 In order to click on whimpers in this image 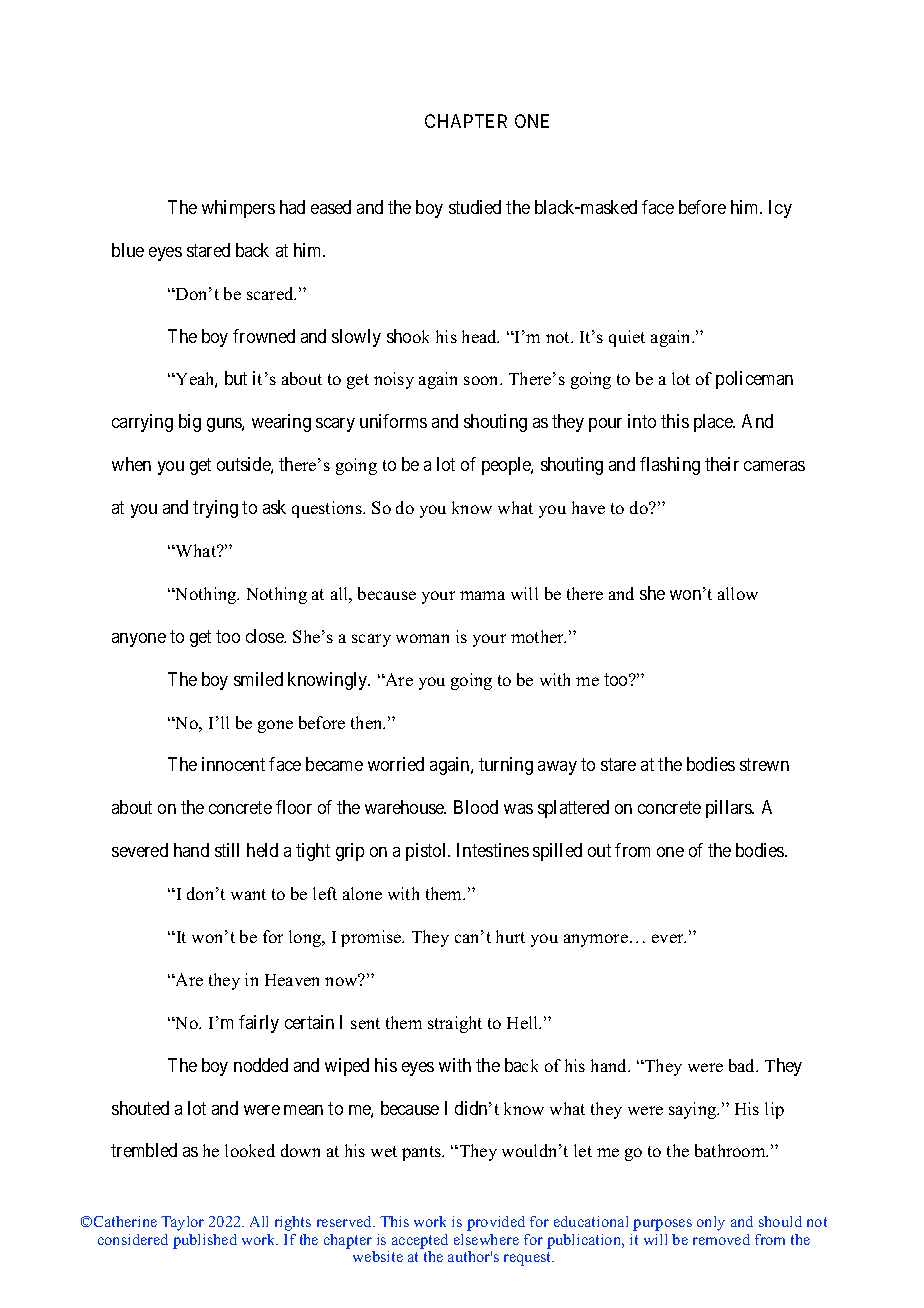, I will do `click(238, 209)`.
